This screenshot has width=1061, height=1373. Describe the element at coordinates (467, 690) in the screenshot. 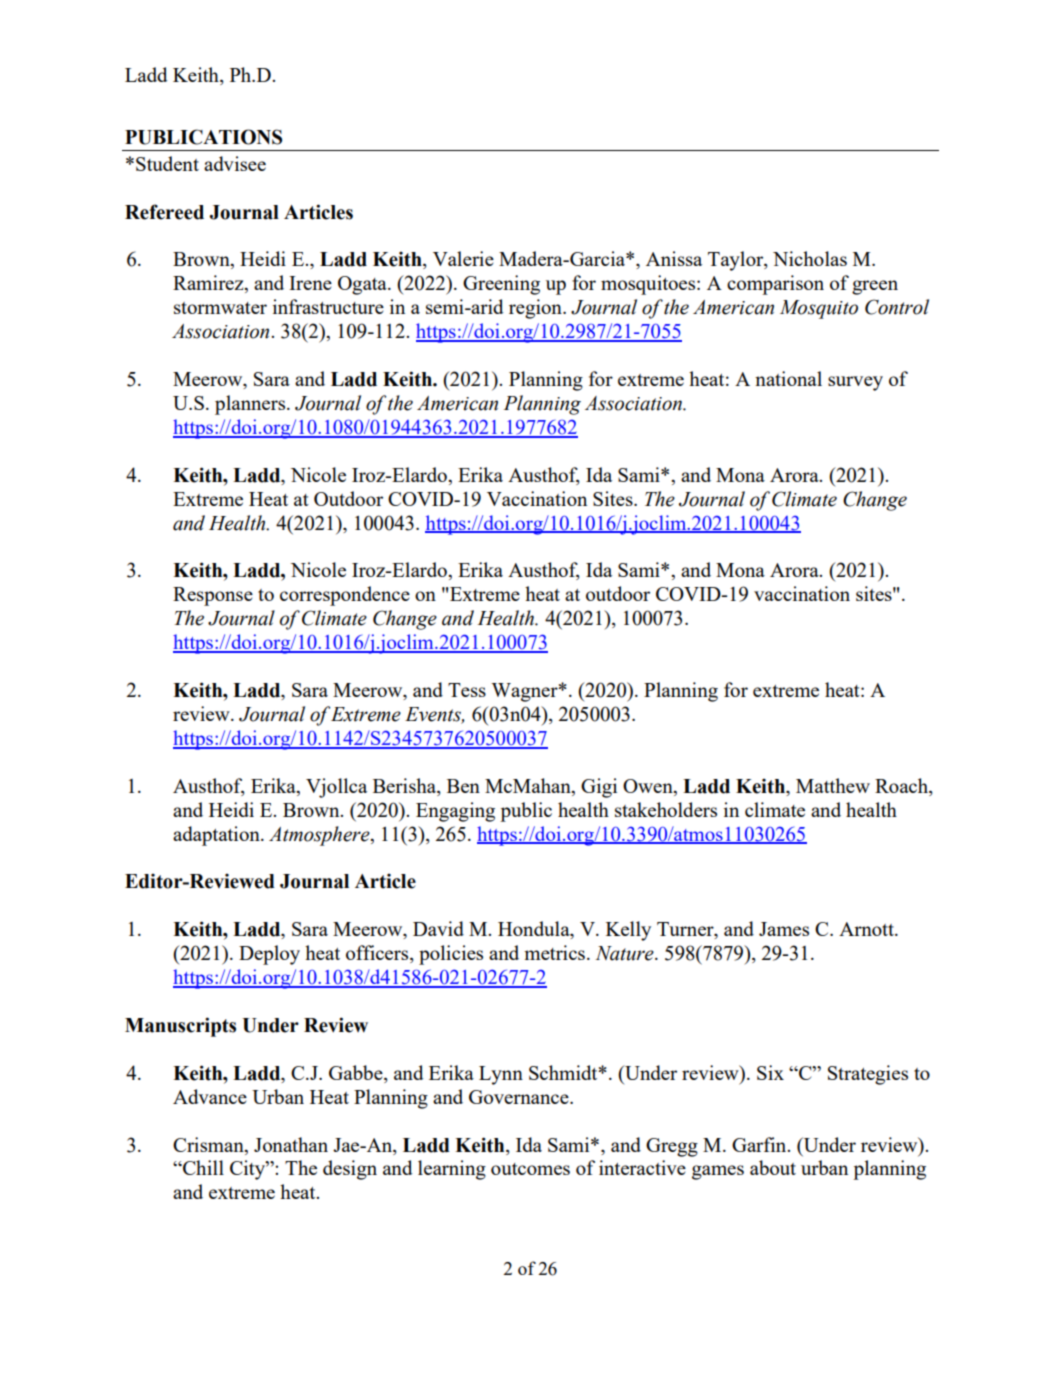

I see `Tess` at that location.
